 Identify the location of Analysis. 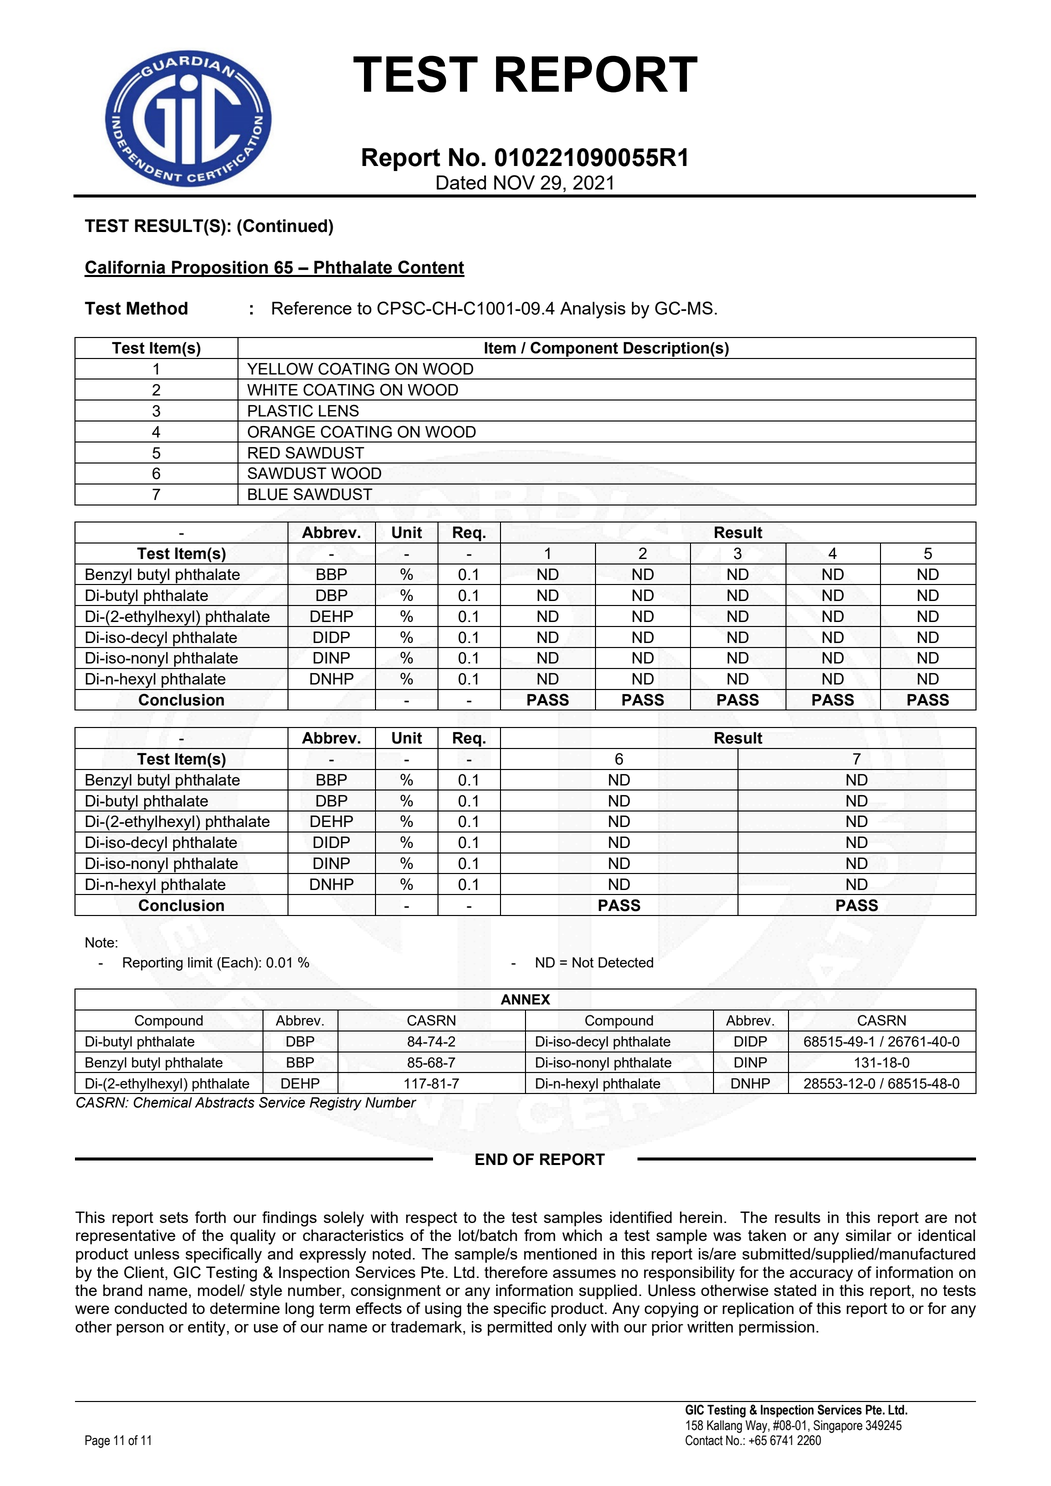
(593, 310).
